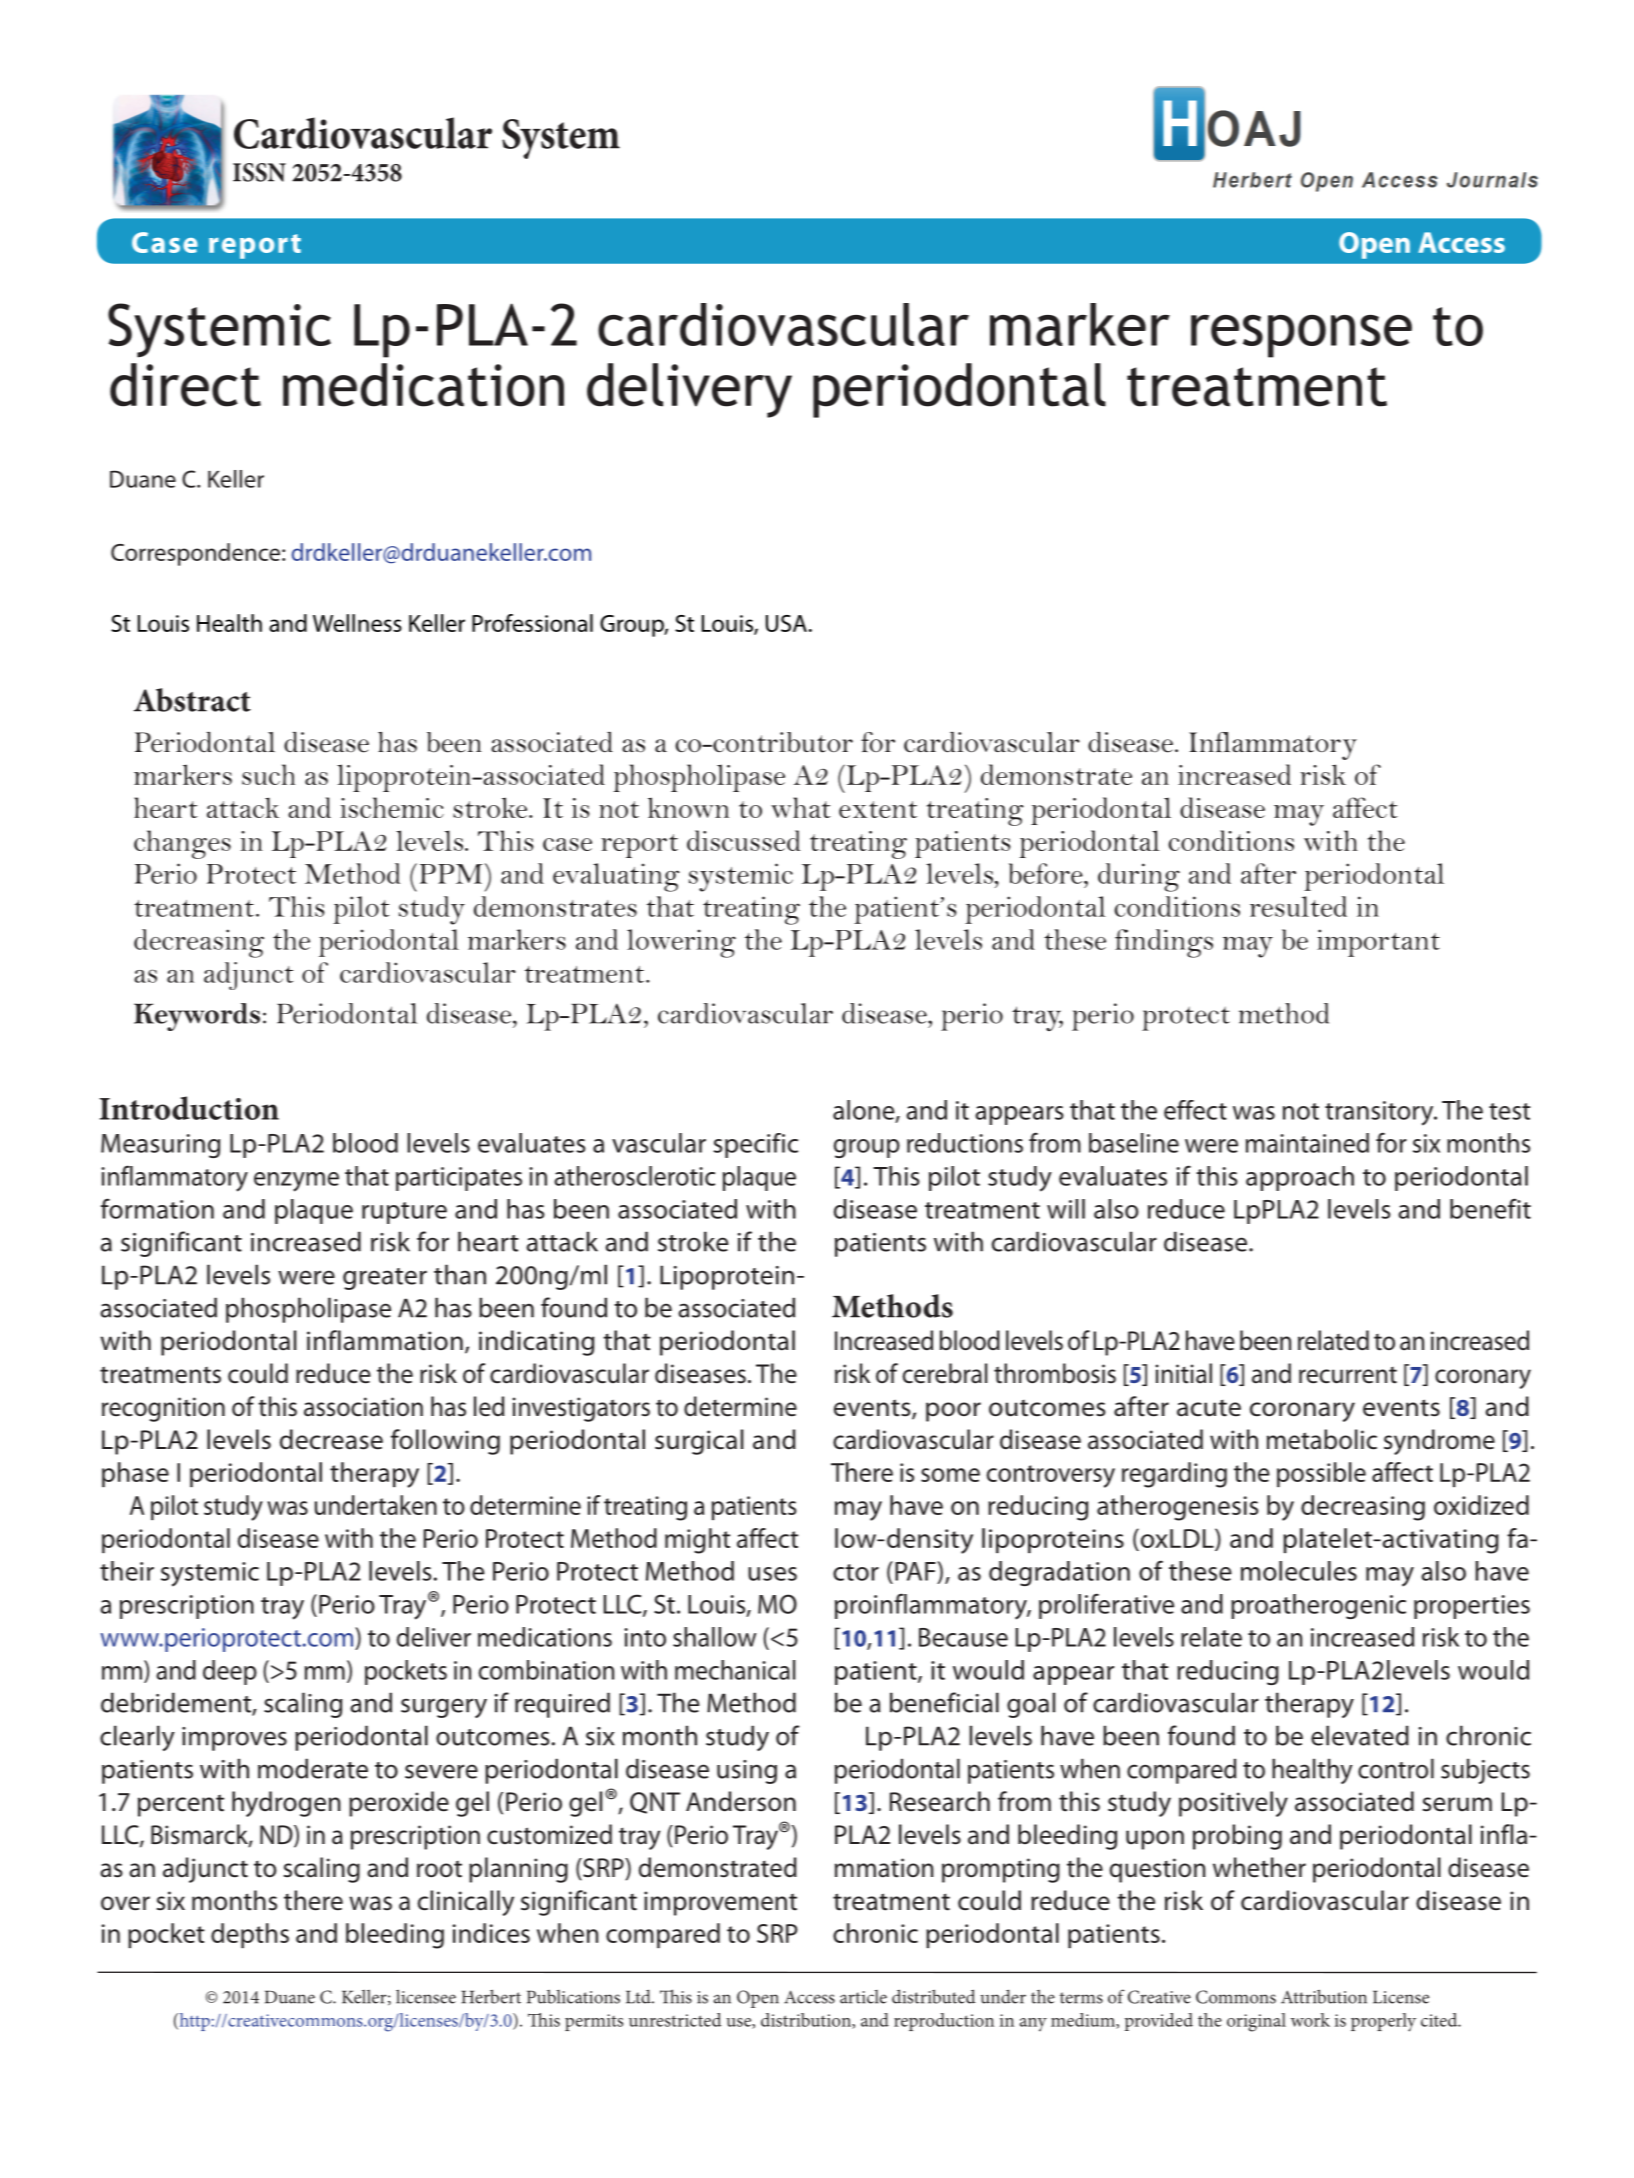 This screenshot has height=2178, width=1634. I want to click on response, so click(1301, 336).
